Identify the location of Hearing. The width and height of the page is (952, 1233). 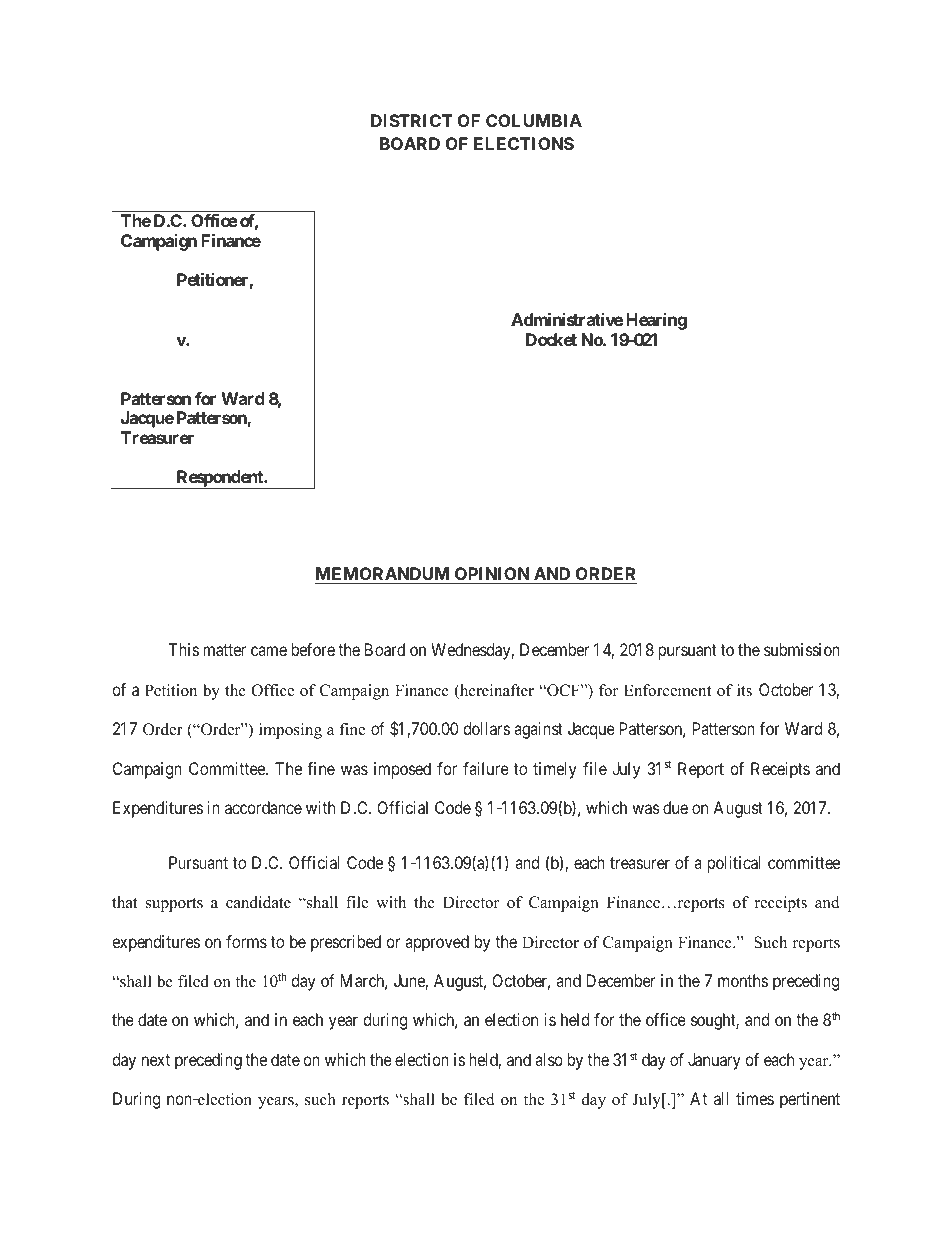
(656, 321).
